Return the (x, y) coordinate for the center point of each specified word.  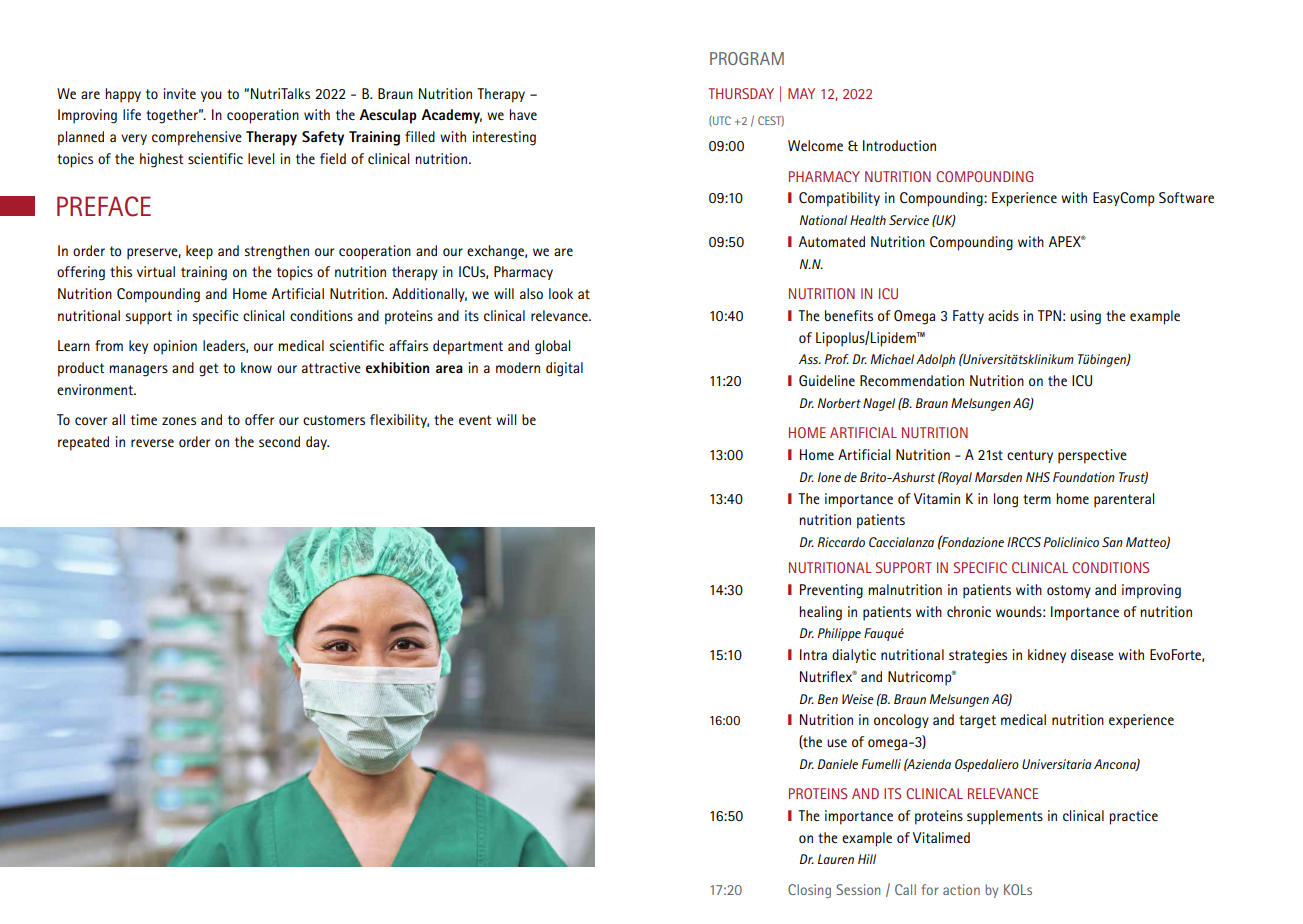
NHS (1038, 477)
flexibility (399, 421)
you (211, 96)
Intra (813, 654)
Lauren (836, 859)
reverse (152, 443)
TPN (1049, 315)
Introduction (899, 145)
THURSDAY (741, 93)
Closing (809, 891)
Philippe (839, 634)
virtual (156, 271)
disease (1092, 654)
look (561, 293)
